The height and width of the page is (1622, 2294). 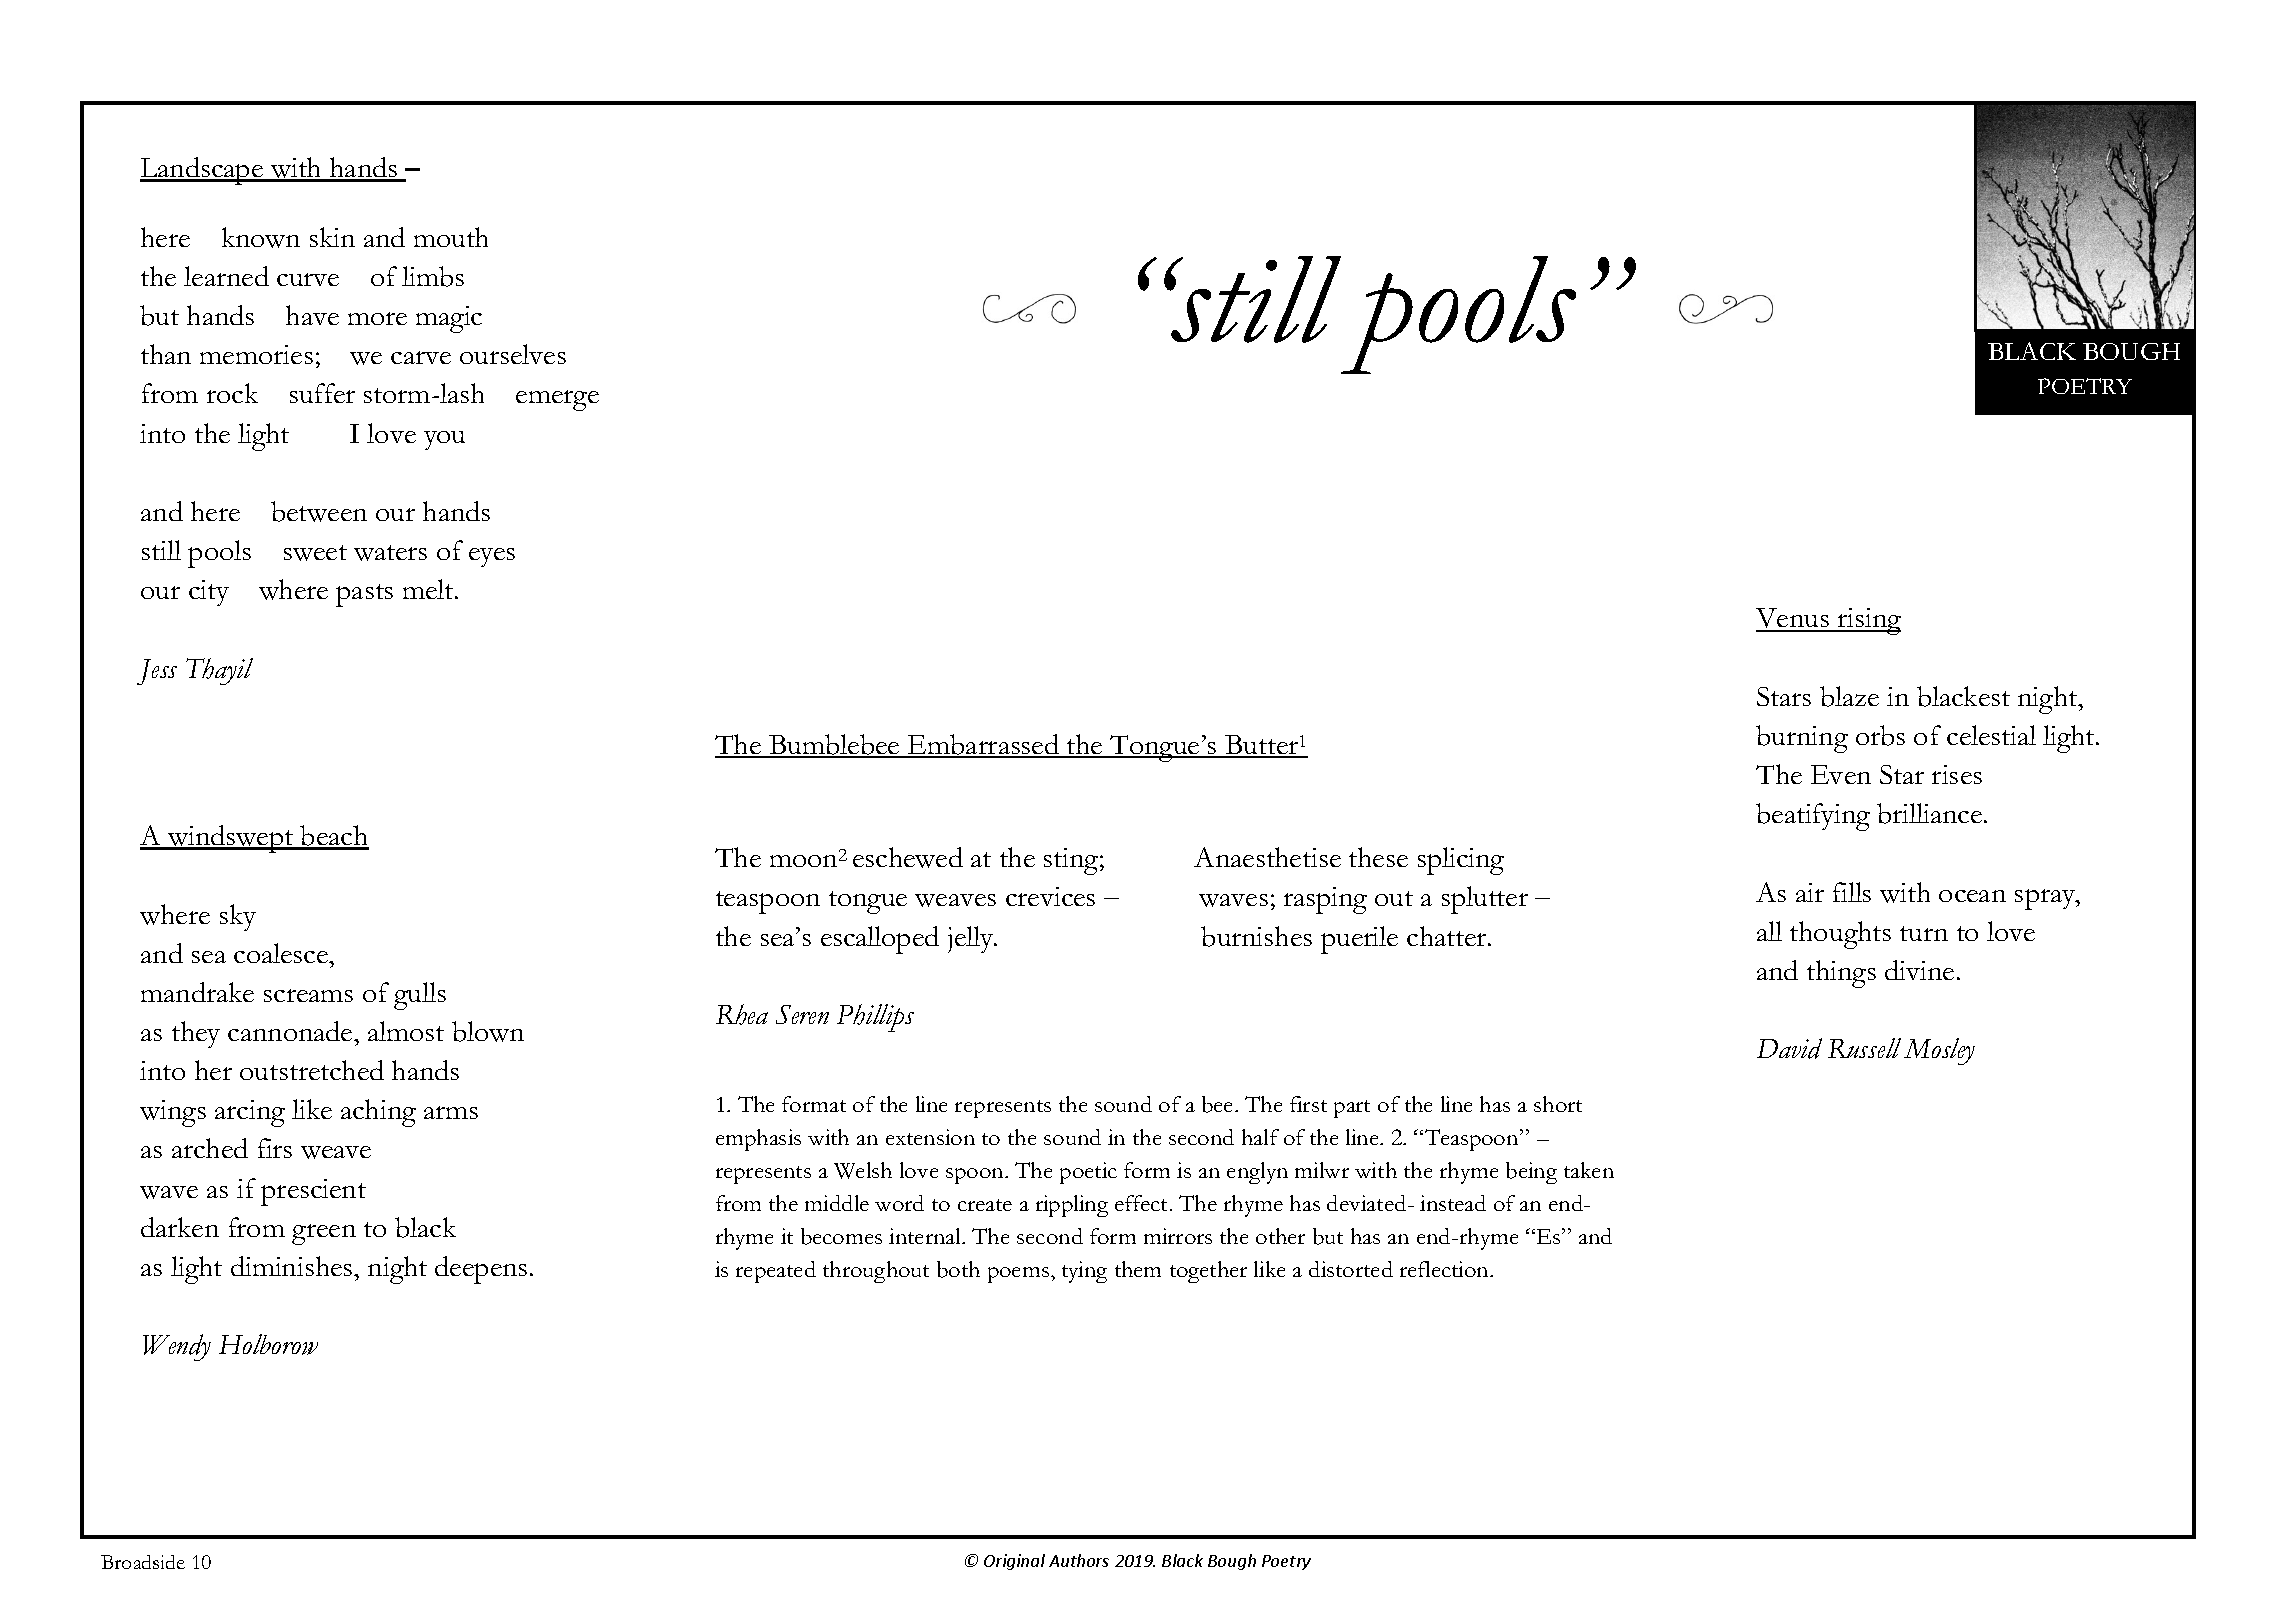 What do you see at coordinates (1810, 892) in the page?
I see `air` at bounding box center [1810, 892].
